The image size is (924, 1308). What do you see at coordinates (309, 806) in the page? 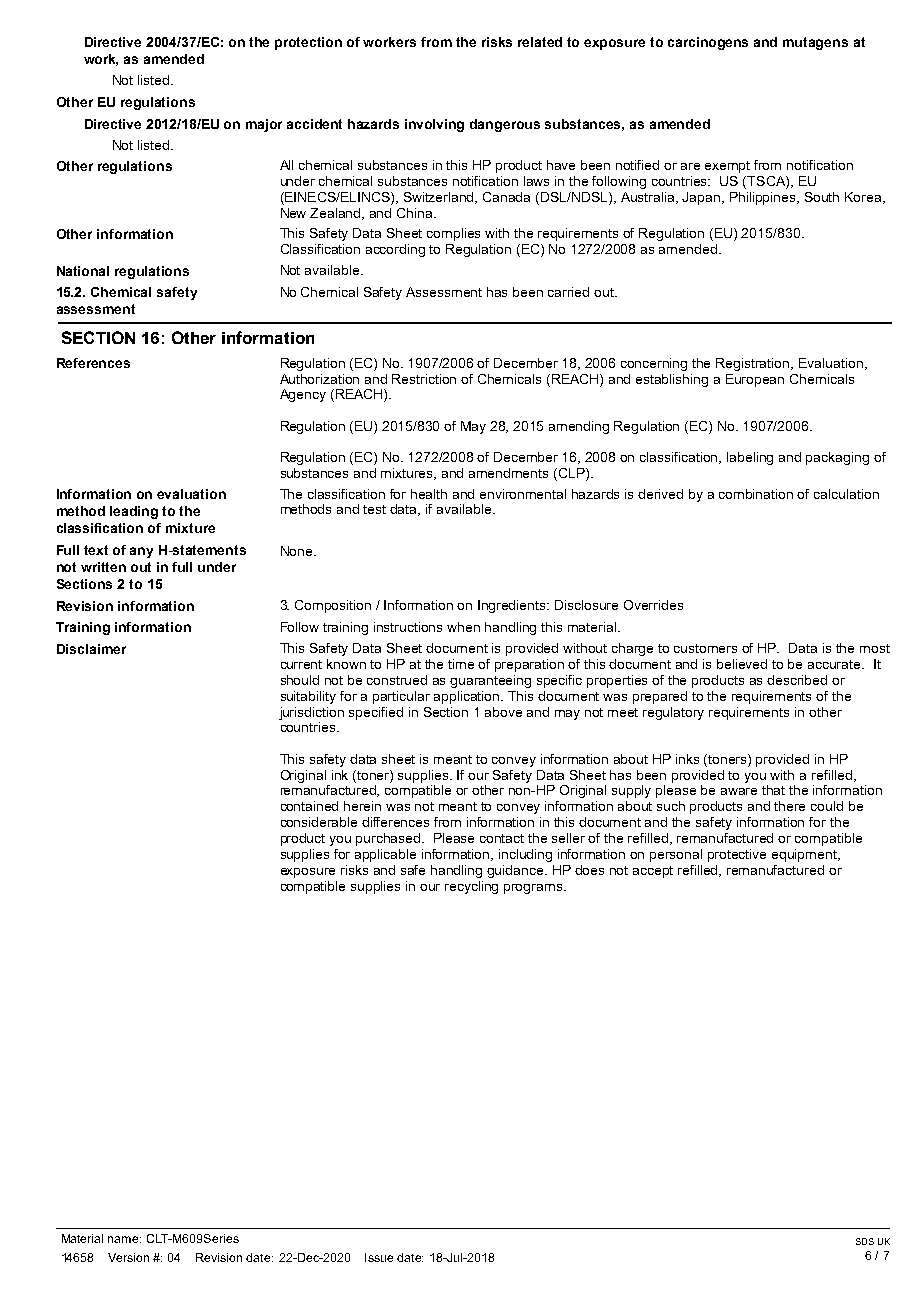
I see `contained` at bounding box center [309, 806].
